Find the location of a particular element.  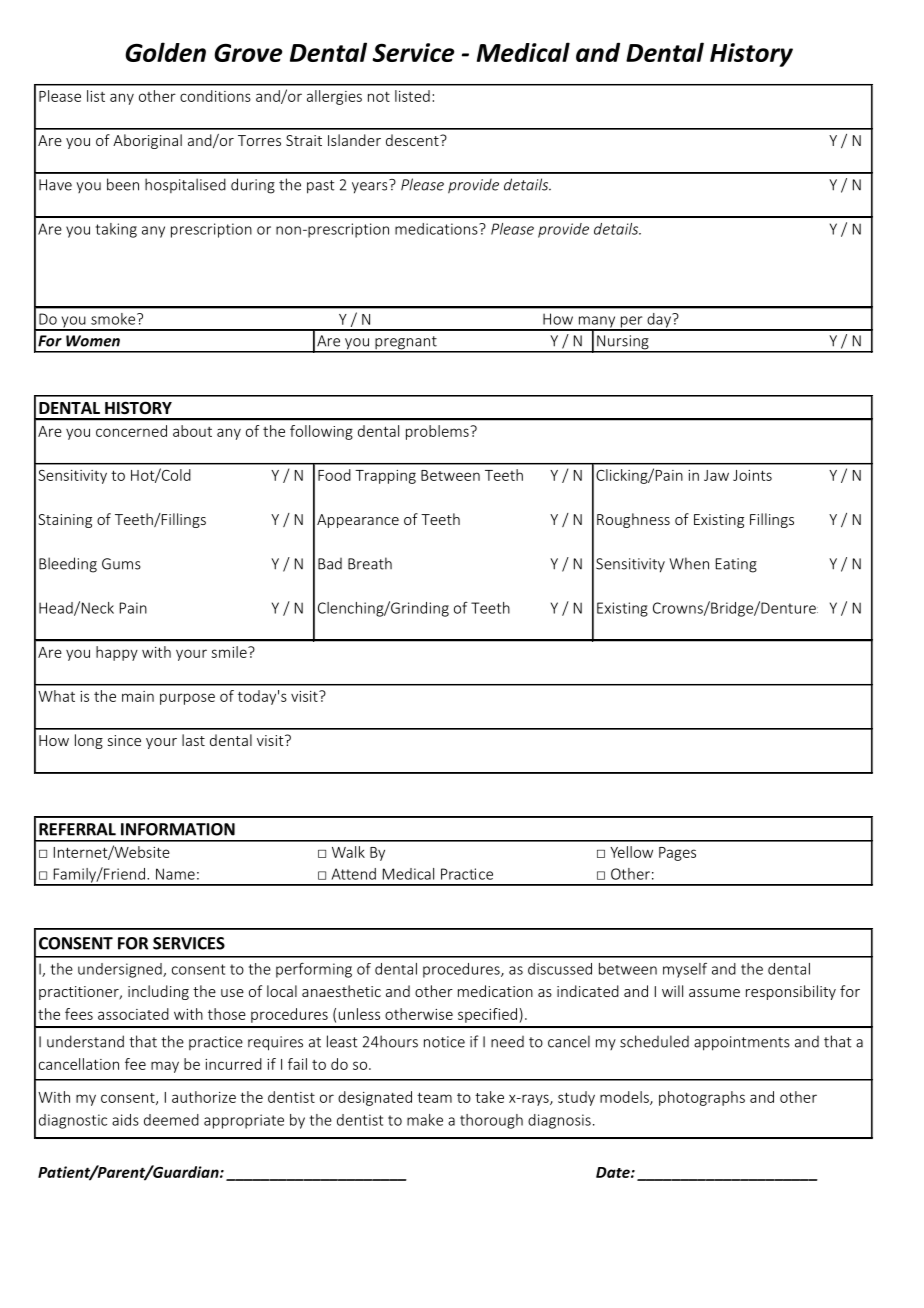

descent is located at coordinates (413, 140).
